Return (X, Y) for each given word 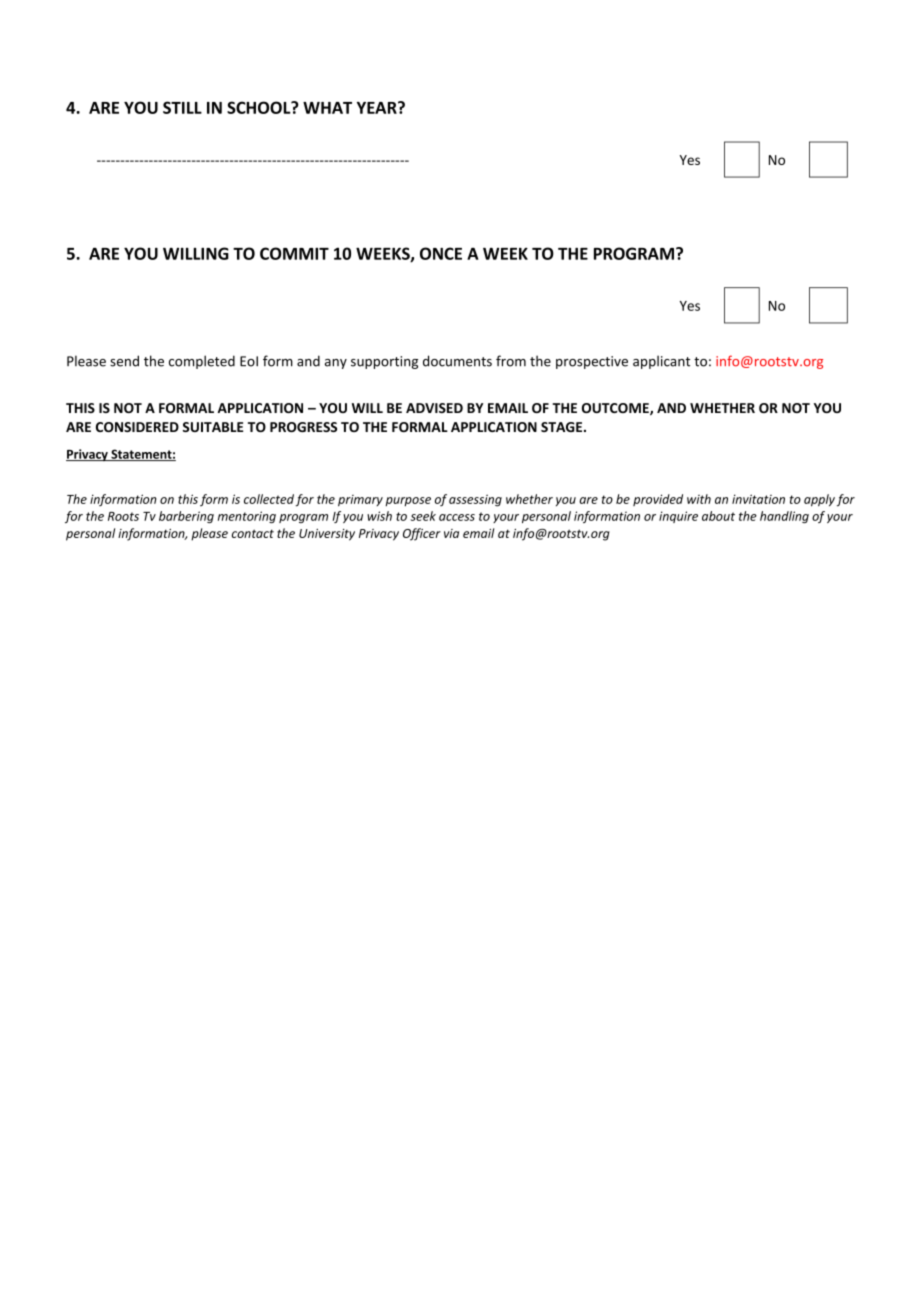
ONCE (441, 253)
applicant (661, 362)
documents (457, 361)
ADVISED (434, 408)
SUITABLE (213, 427)
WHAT (327, 108)
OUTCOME (616, 409)
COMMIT (294, 253)
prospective (592, 362)
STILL (182, 107)
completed (202, 362)
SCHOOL (260, 107)
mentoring (247, 517)
